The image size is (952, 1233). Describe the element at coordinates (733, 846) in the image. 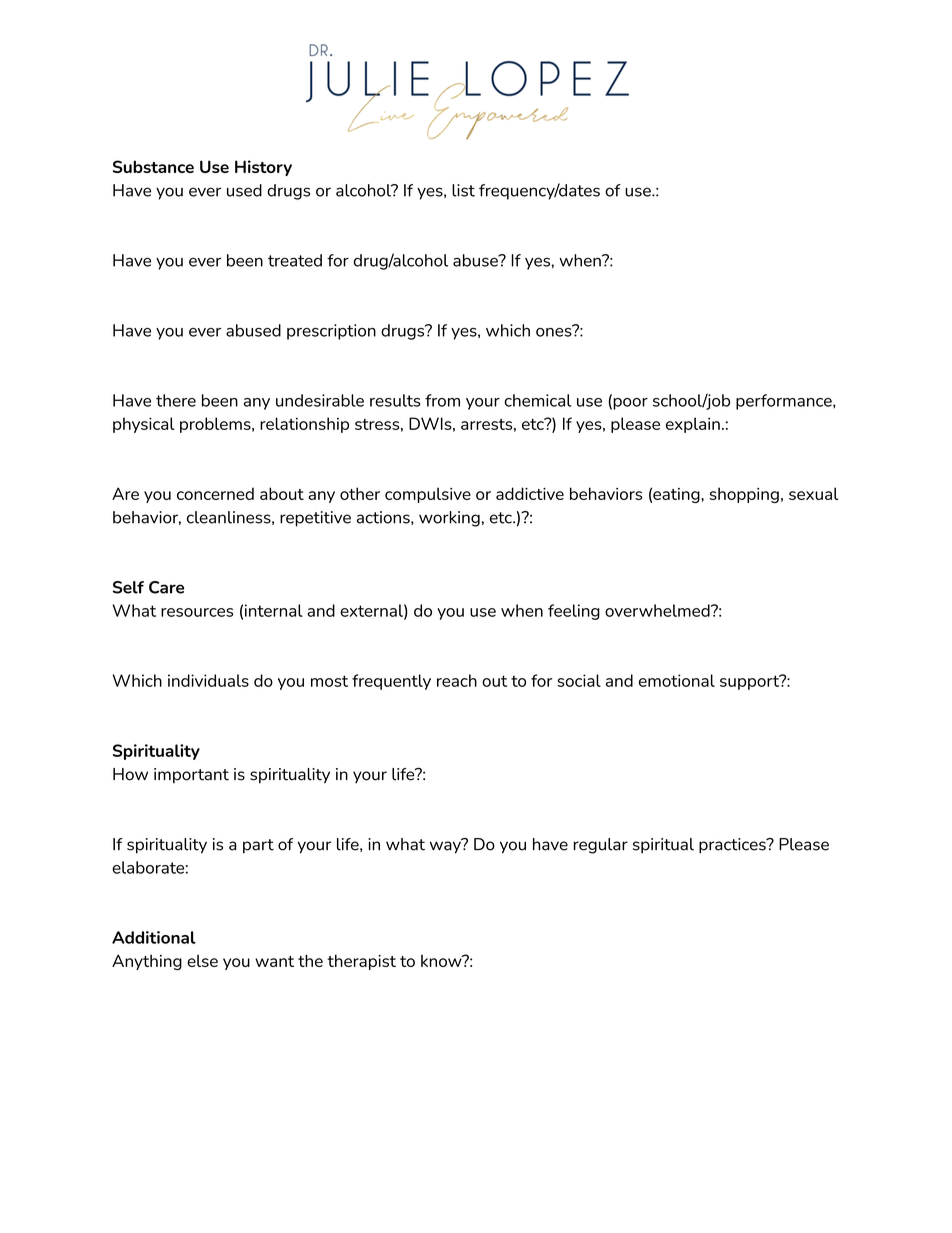

I see `practices` at that location.
